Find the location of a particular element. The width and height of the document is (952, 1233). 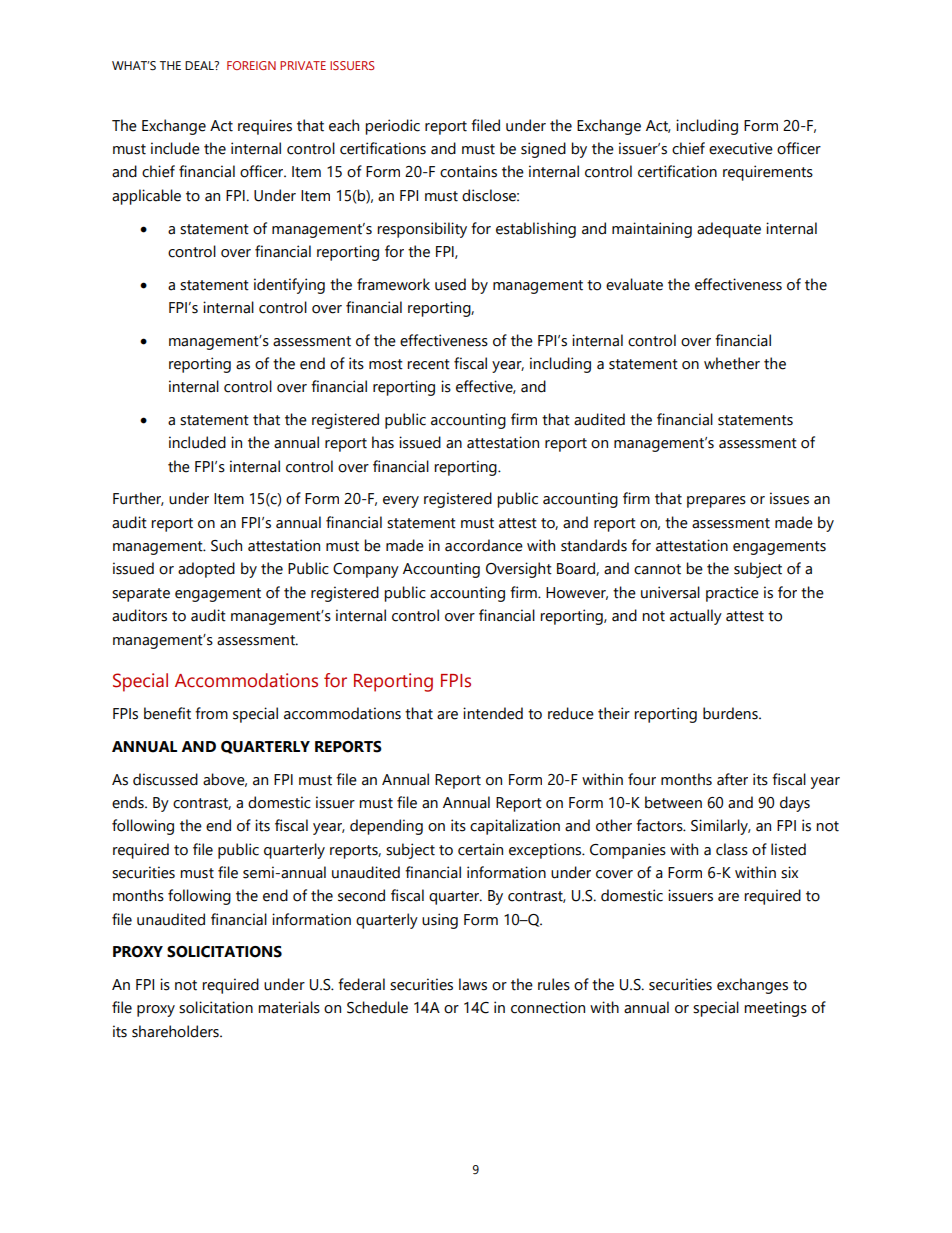

periodic is located at coordinates (392, 127).
